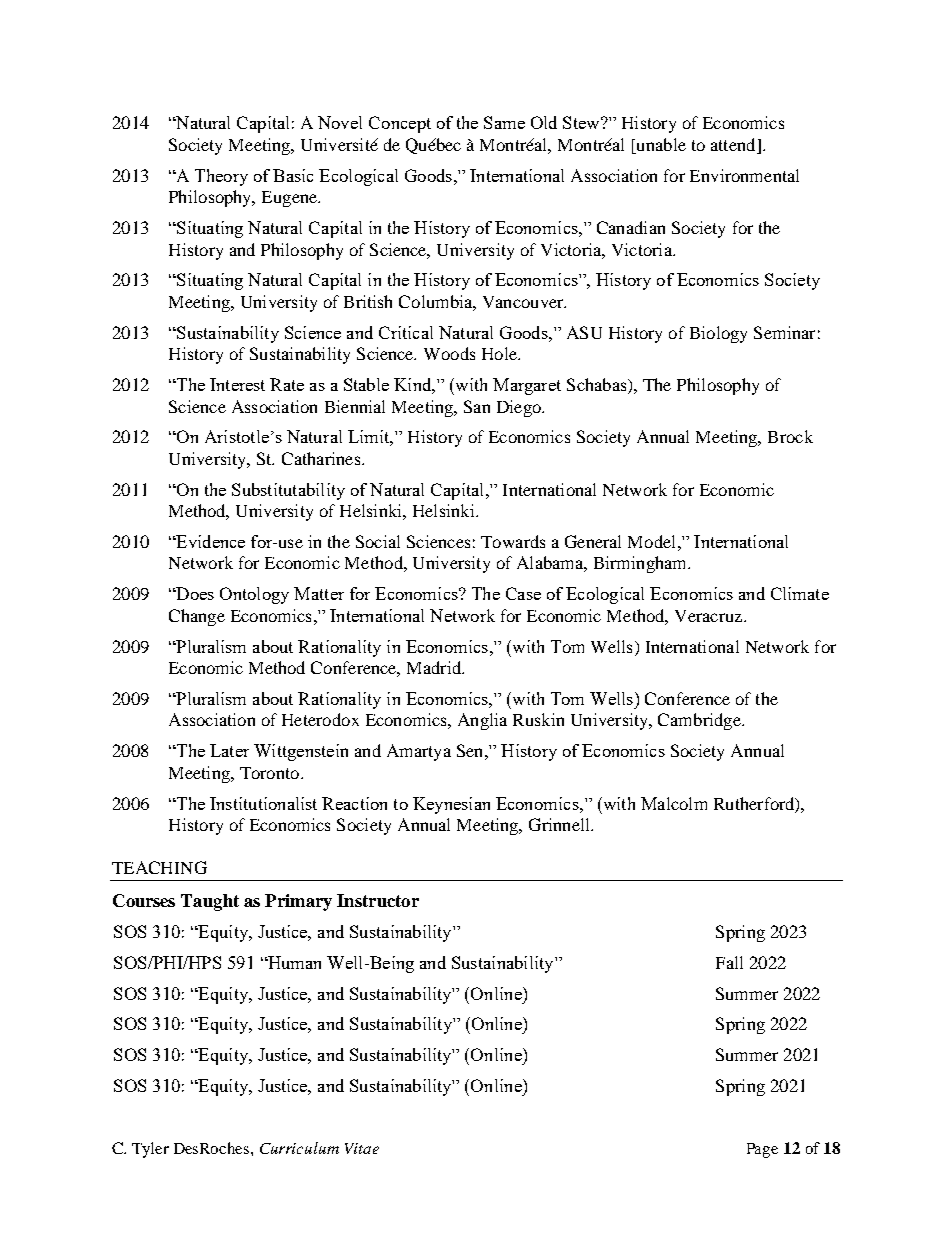 The width and height of the document is (952, 1233). I want to click on Keynesian, so click(451, 805).
